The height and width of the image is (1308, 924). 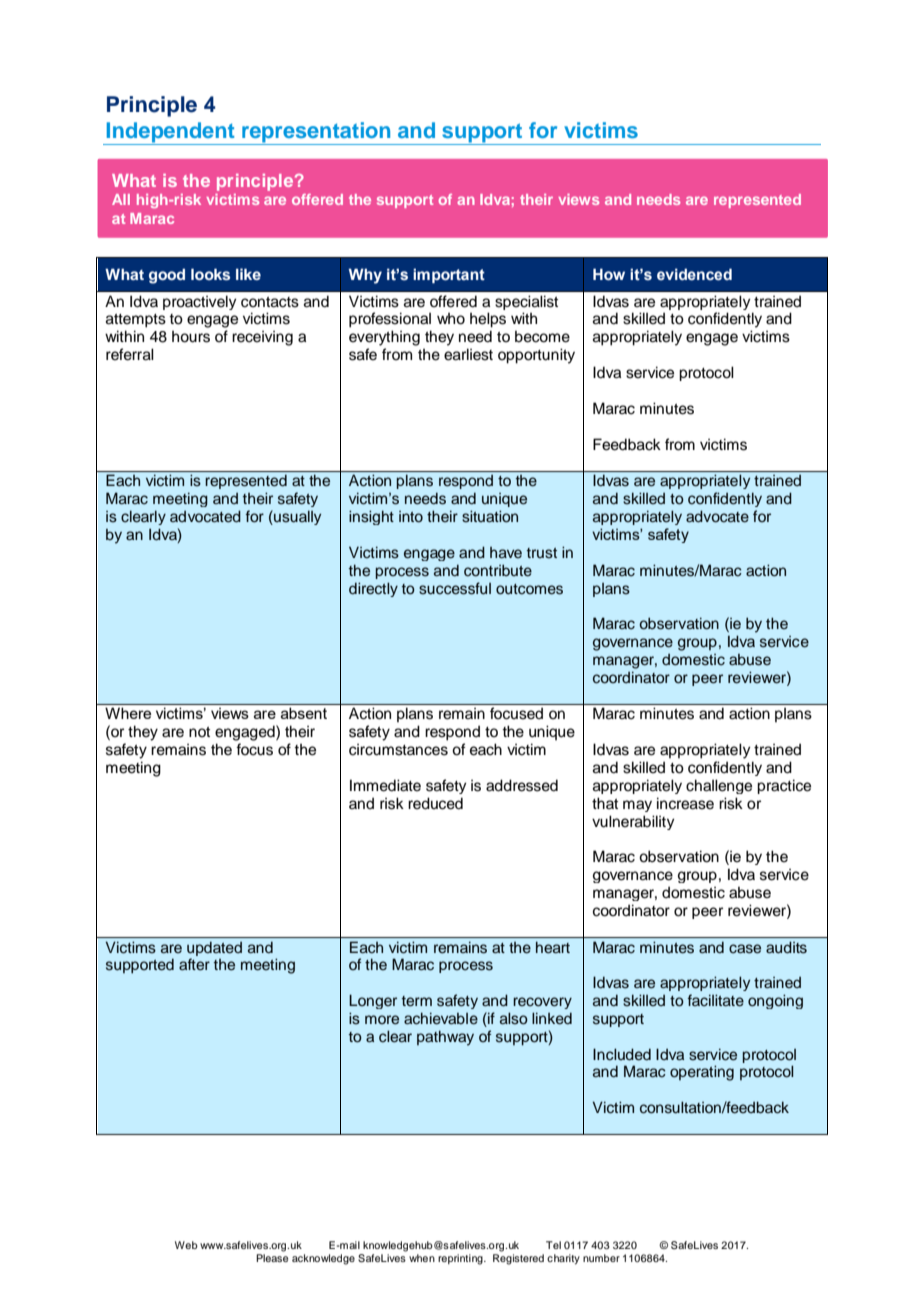 I want to click on important, so click(x=449, y=275).
